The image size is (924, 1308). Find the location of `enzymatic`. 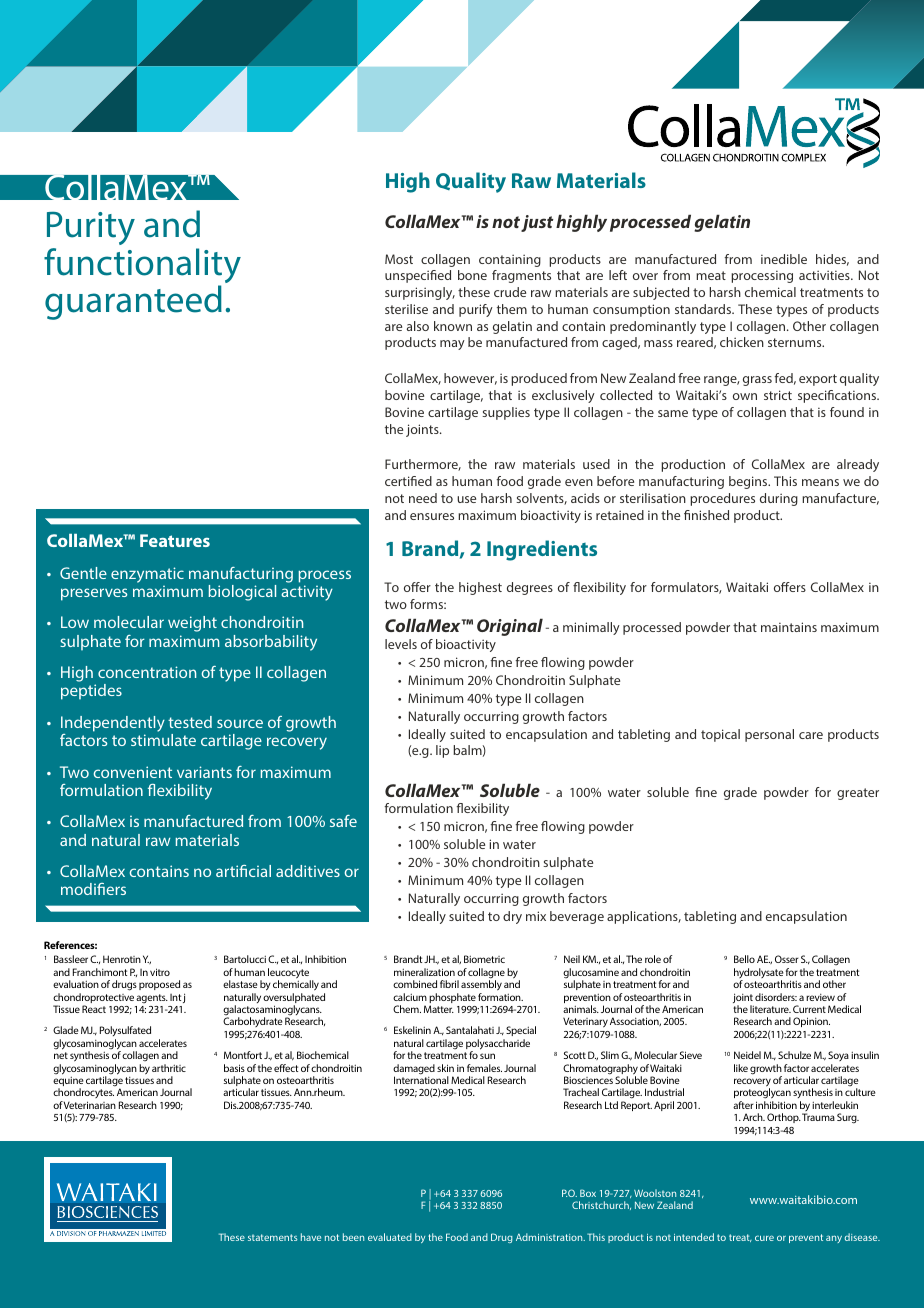

enzymatic is located at coordinates (147, 575).
